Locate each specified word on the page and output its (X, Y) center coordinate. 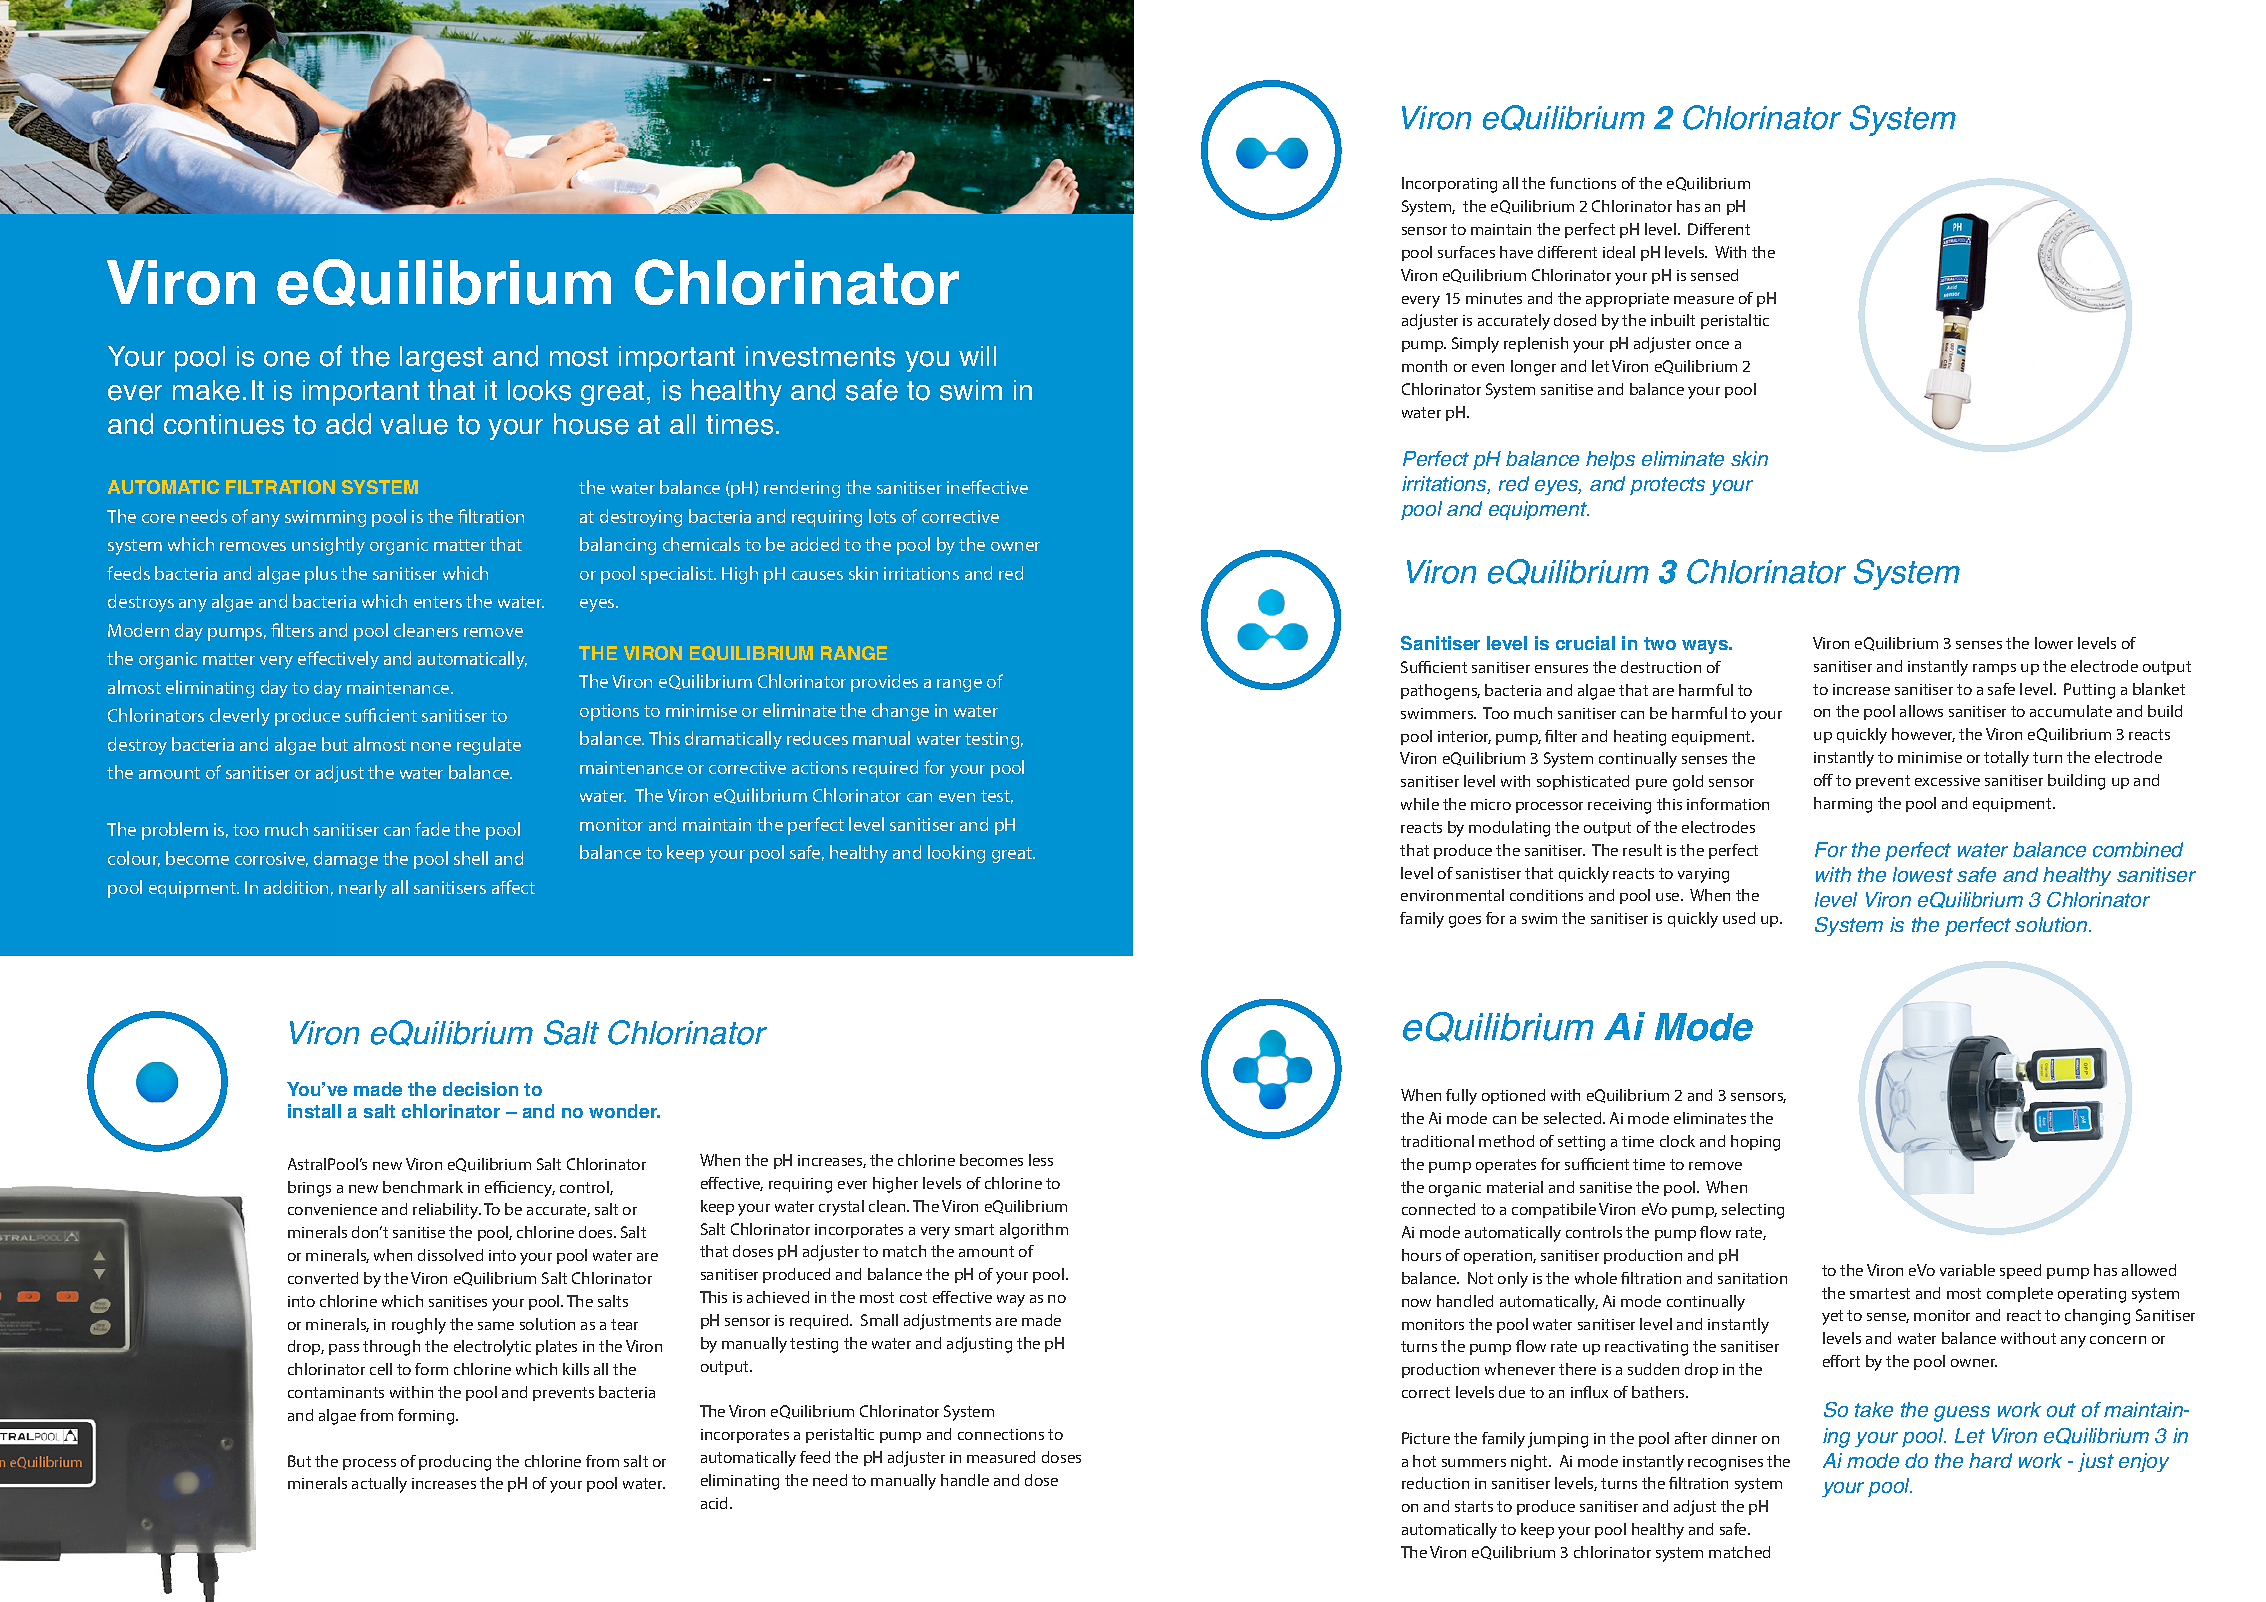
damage (346, 860)
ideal (1619, 252)
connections (1001, 1434)
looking (956, 854)
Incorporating (1449, 185)
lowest (1923, 874)
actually (379, 1485)
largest (441, 359)
